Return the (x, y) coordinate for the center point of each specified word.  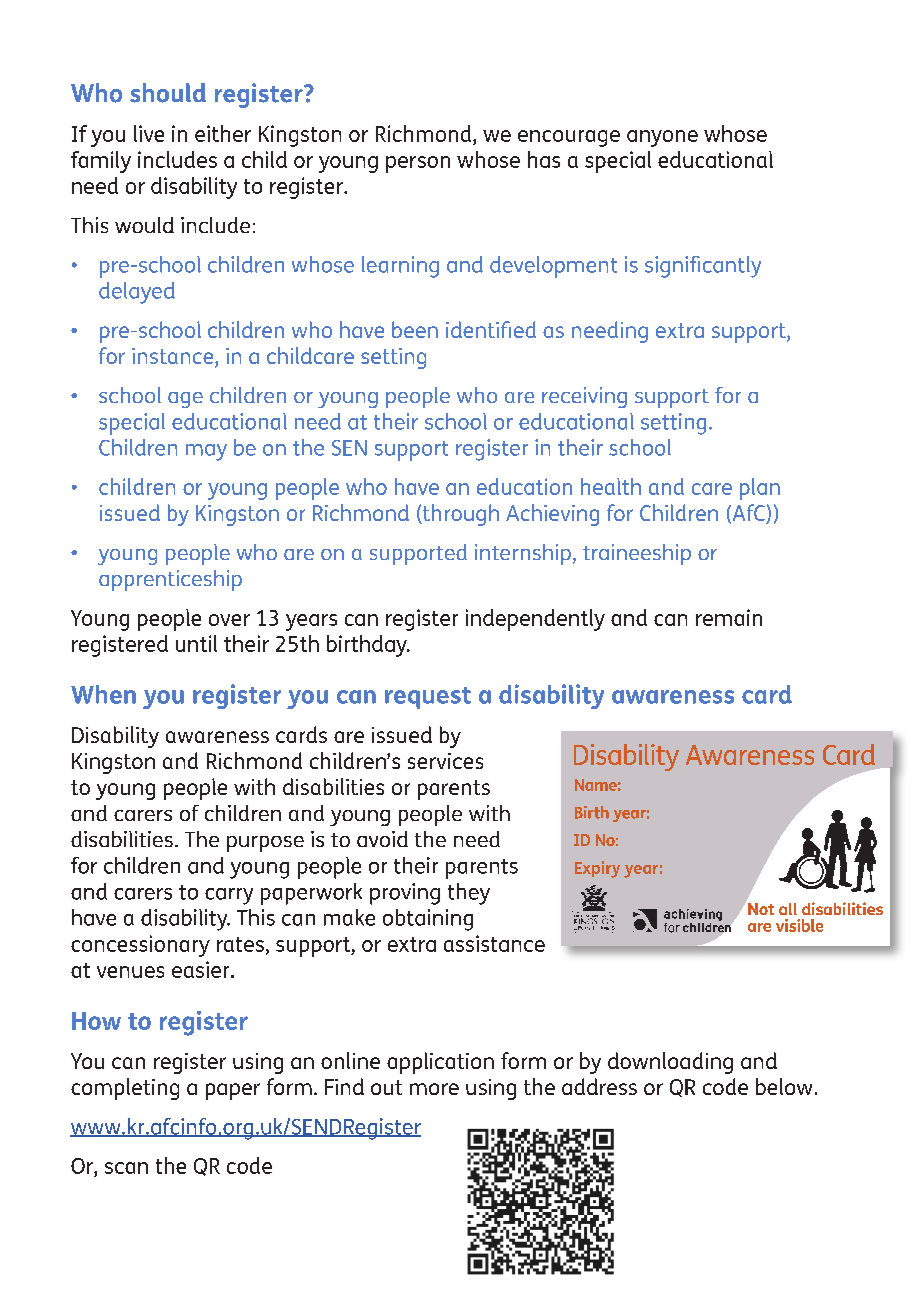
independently (535, 620)
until (196, 643)
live (149, 133)
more (434, 1089)
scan (126, 1168)
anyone (662, 138)
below (784, 1086)
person (418, 164)
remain (729, 617)
